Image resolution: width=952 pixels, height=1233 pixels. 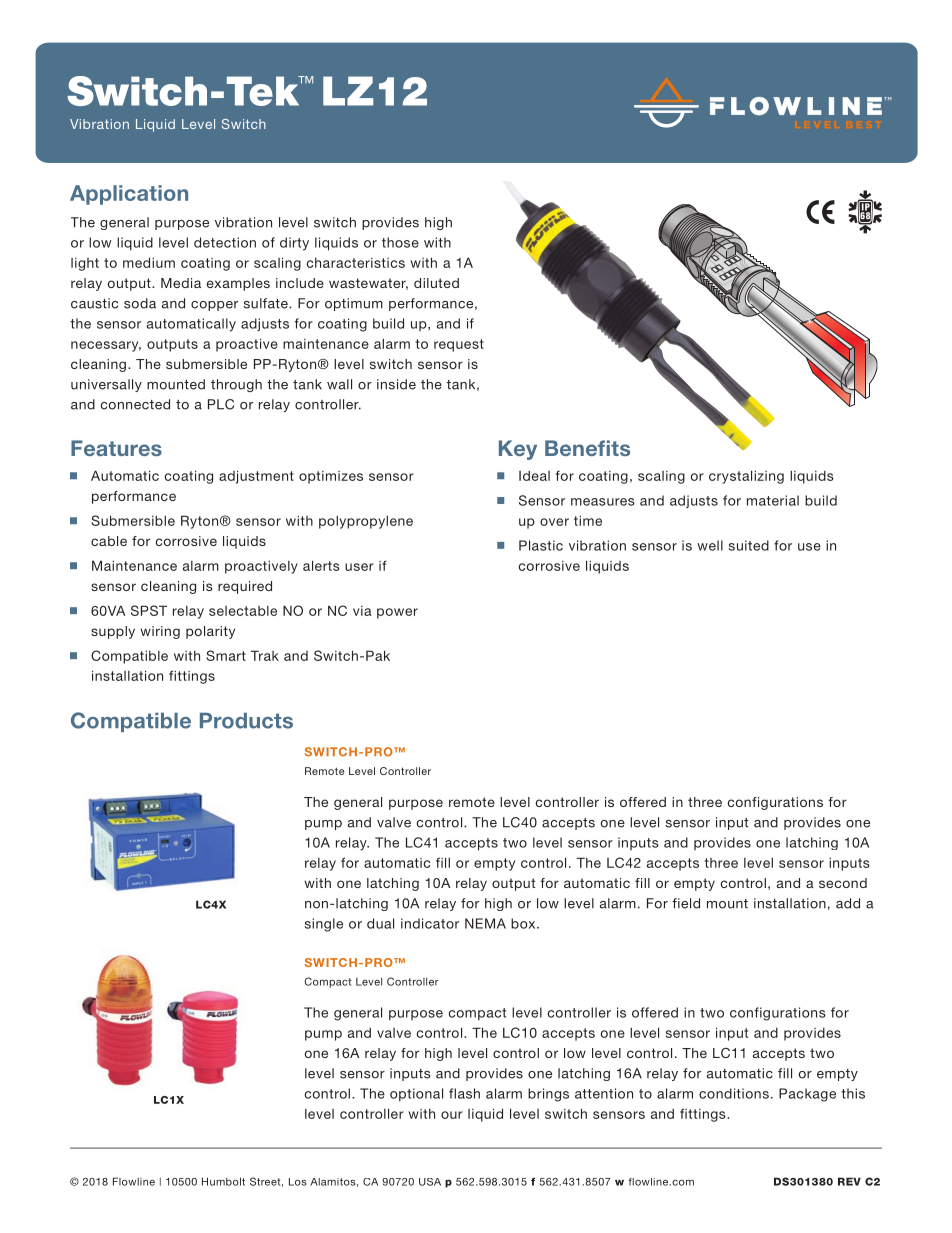 What do you see at coordinates (430, 1182) in the screenshot?
I see `USA` at bounding box center [430, 1182].
